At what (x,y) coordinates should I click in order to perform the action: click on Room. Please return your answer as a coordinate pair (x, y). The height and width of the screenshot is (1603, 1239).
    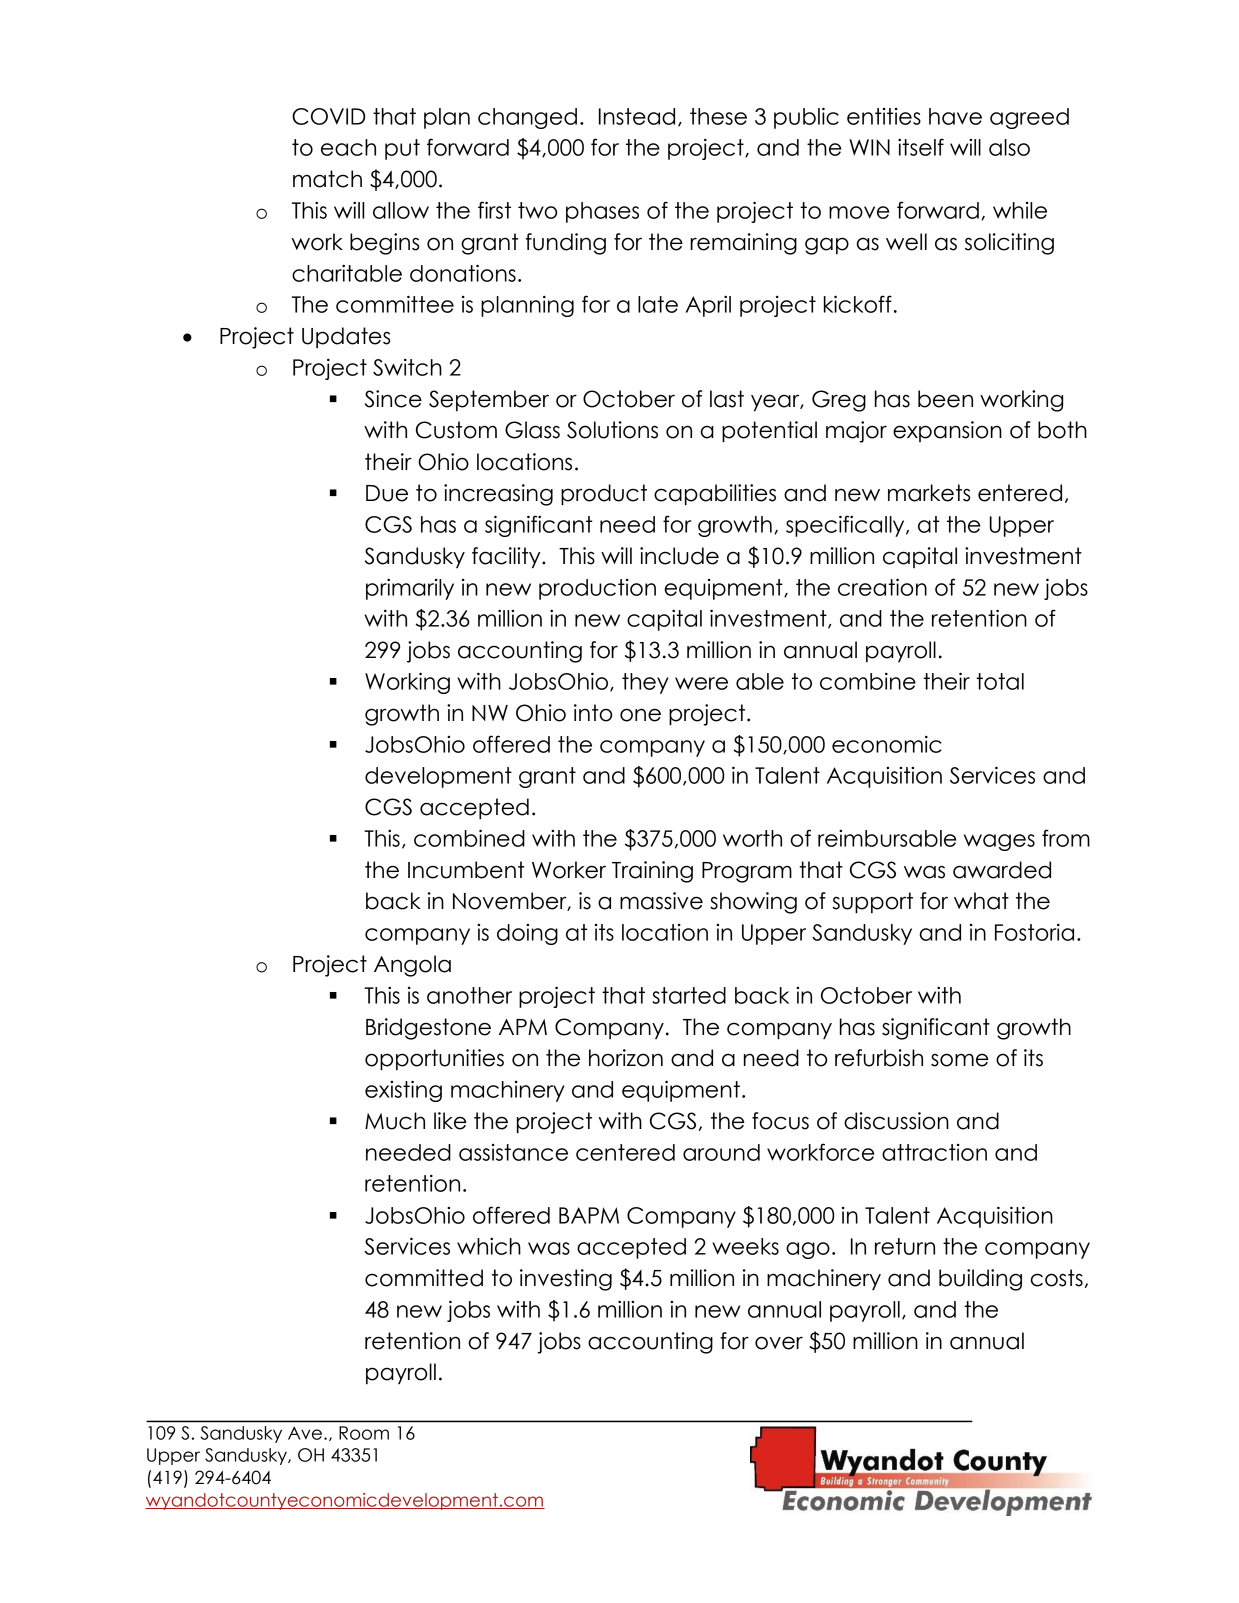
    Looking at the image, I should click on (364, 1433).
